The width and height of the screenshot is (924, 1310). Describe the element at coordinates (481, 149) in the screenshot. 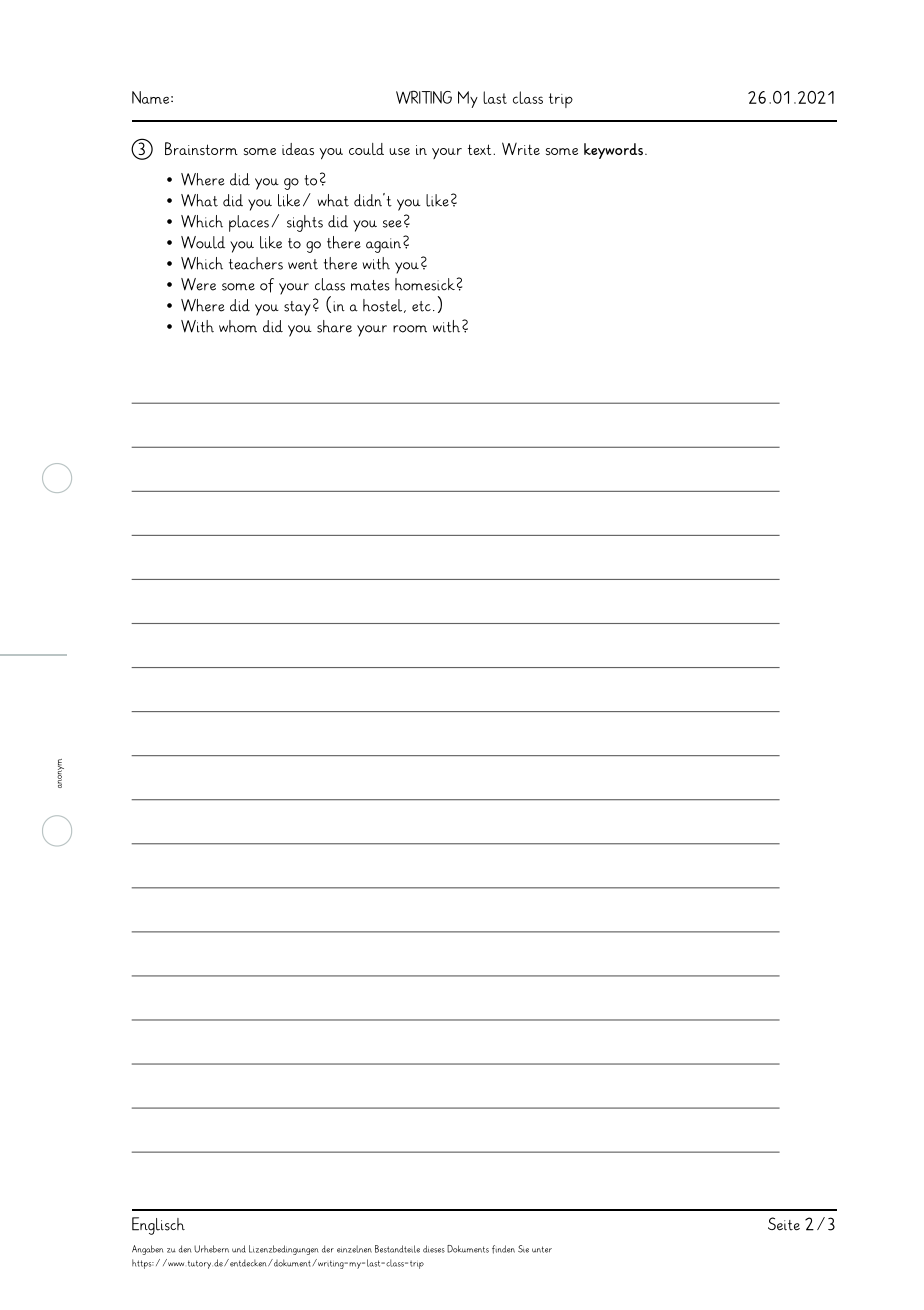

I see `text` at that location.
